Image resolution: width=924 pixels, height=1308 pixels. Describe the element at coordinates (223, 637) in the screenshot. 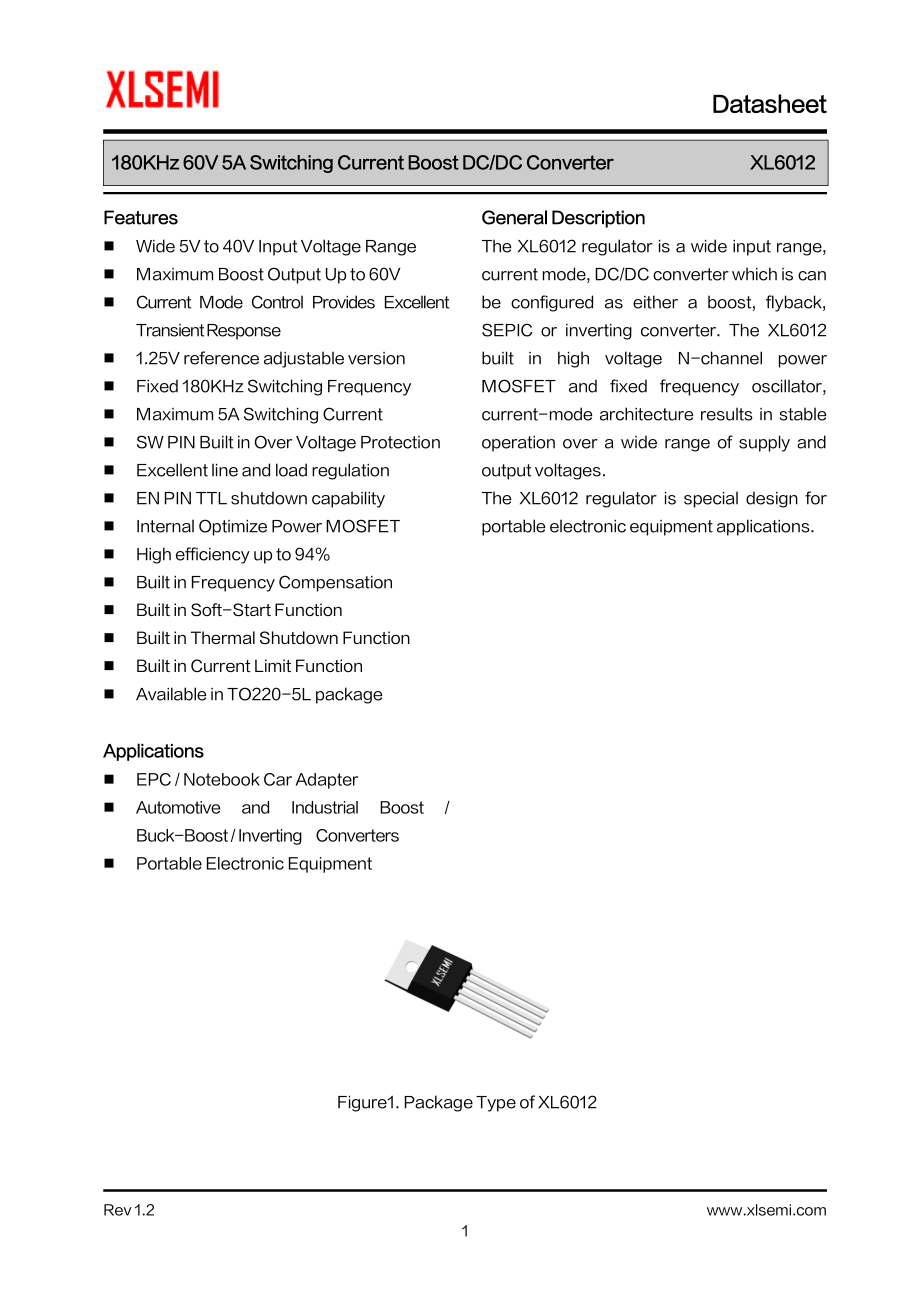

I see `Thermal` at that location.
